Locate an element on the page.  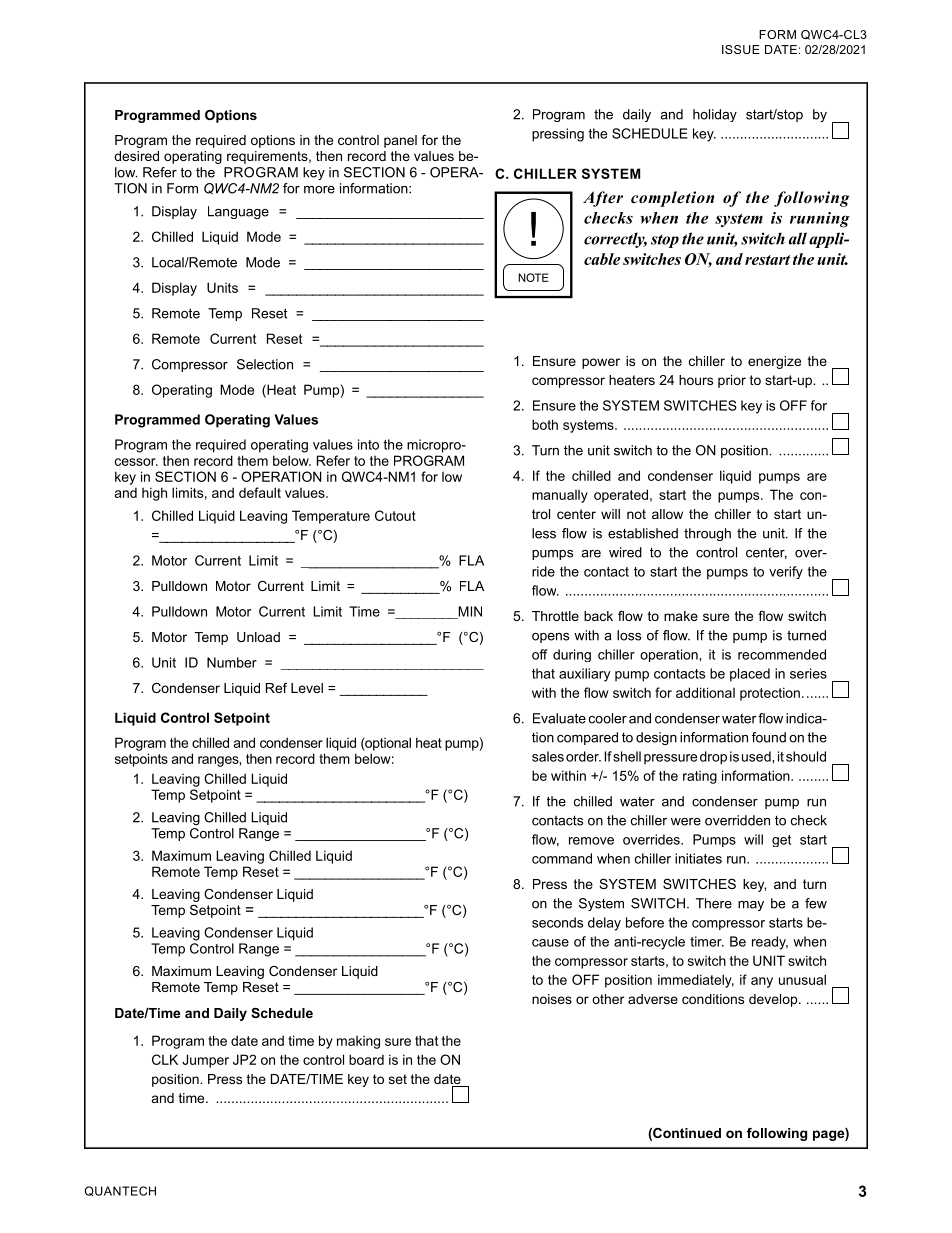
Evaluate is located at coordinates (559, 718).
